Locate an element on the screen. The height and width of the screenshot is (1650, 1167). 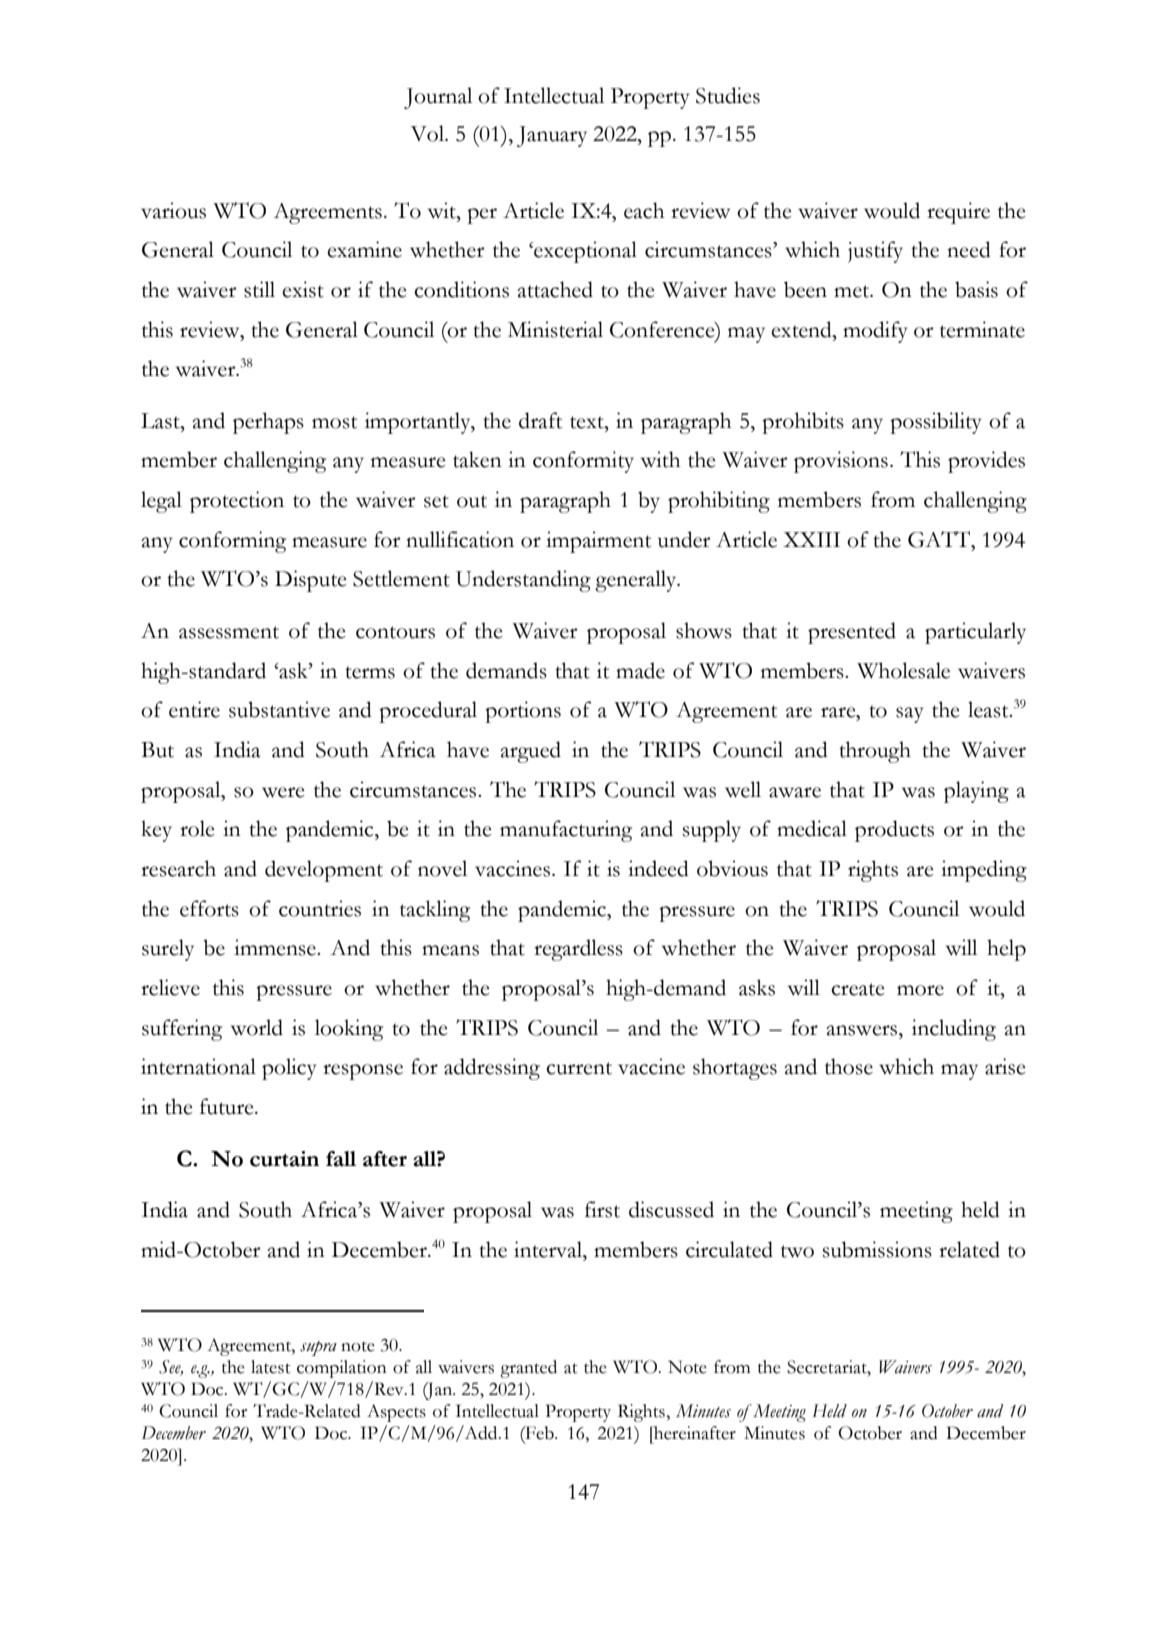
various is located at coordinates (173, 210).
